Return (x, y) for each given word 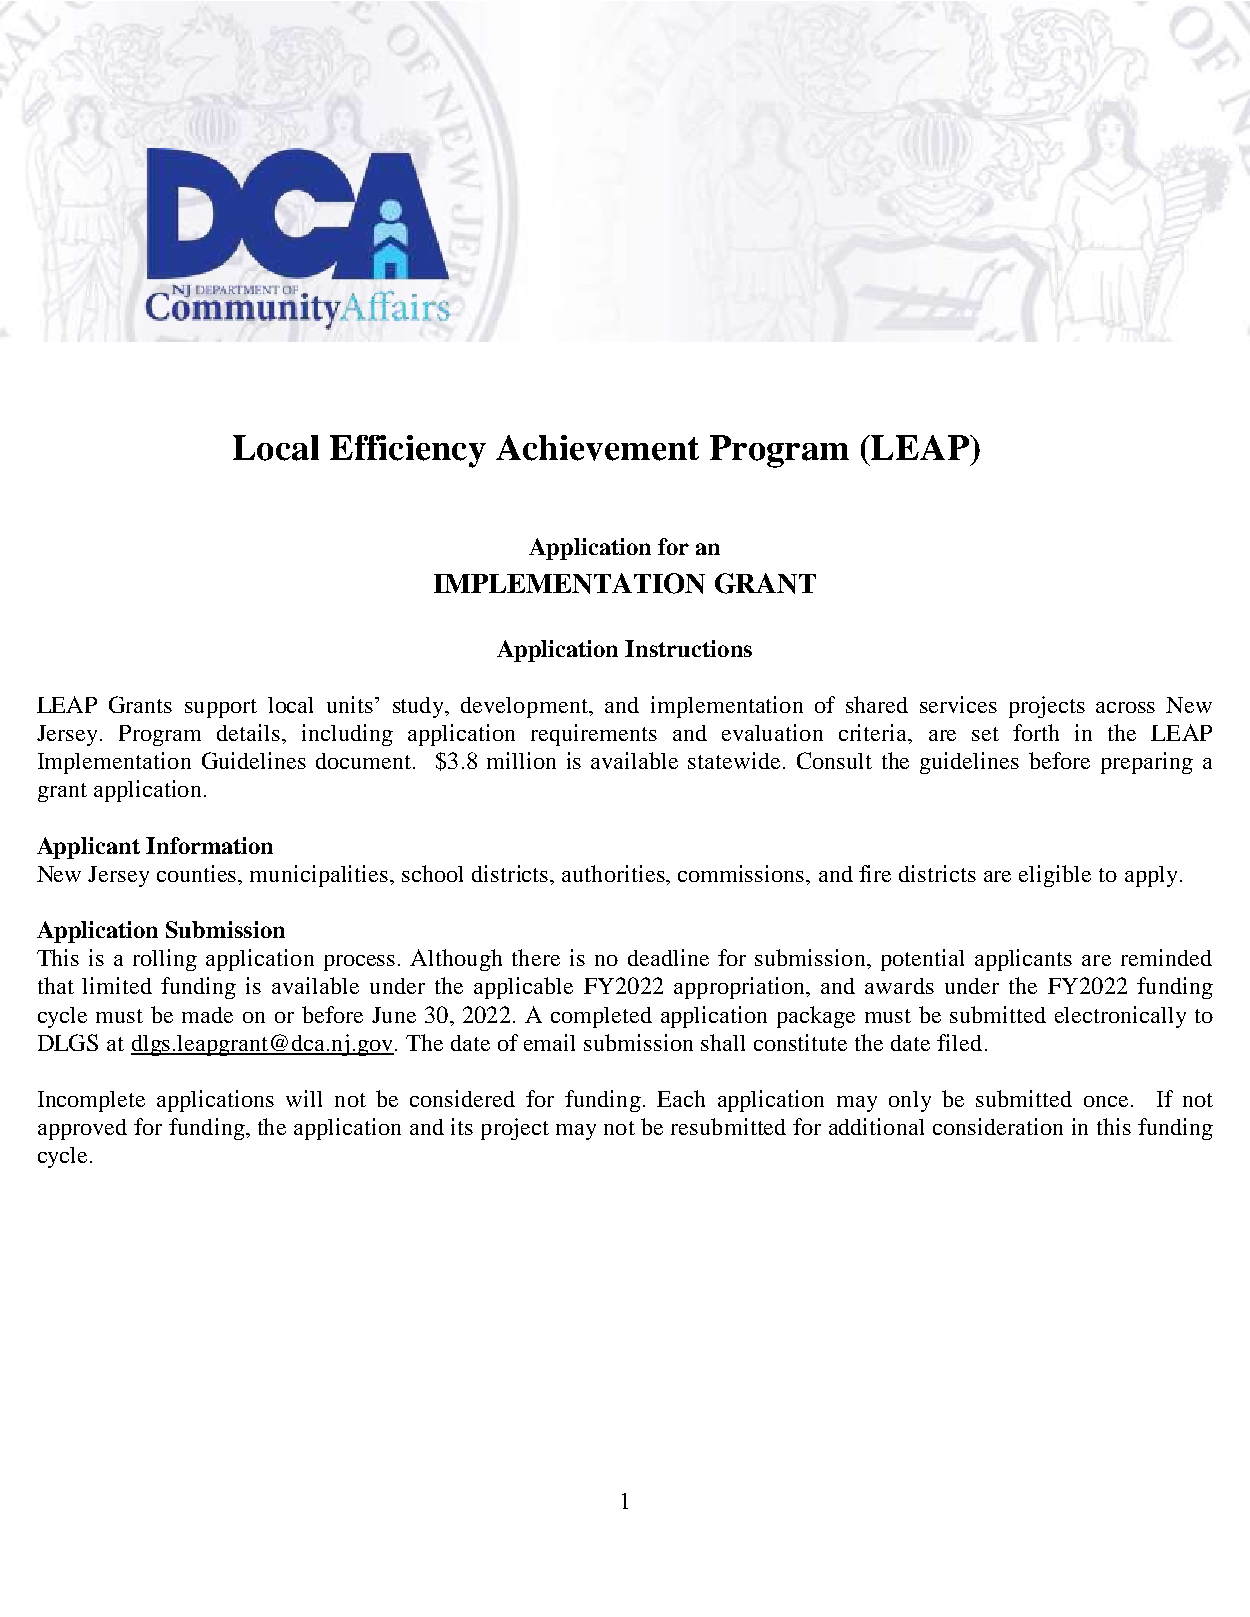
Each (681, 1098)
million (521, 760)
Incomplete (91, 1101)
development (525, 707)
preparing (1147, 763)
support (221, 708)
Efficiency (408, 451)
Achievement (597, 448)
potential (922, 960)
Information (209, 845)
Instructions (688, 648)
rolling (165, 960)
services (958, 704)
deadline (668, 957)
